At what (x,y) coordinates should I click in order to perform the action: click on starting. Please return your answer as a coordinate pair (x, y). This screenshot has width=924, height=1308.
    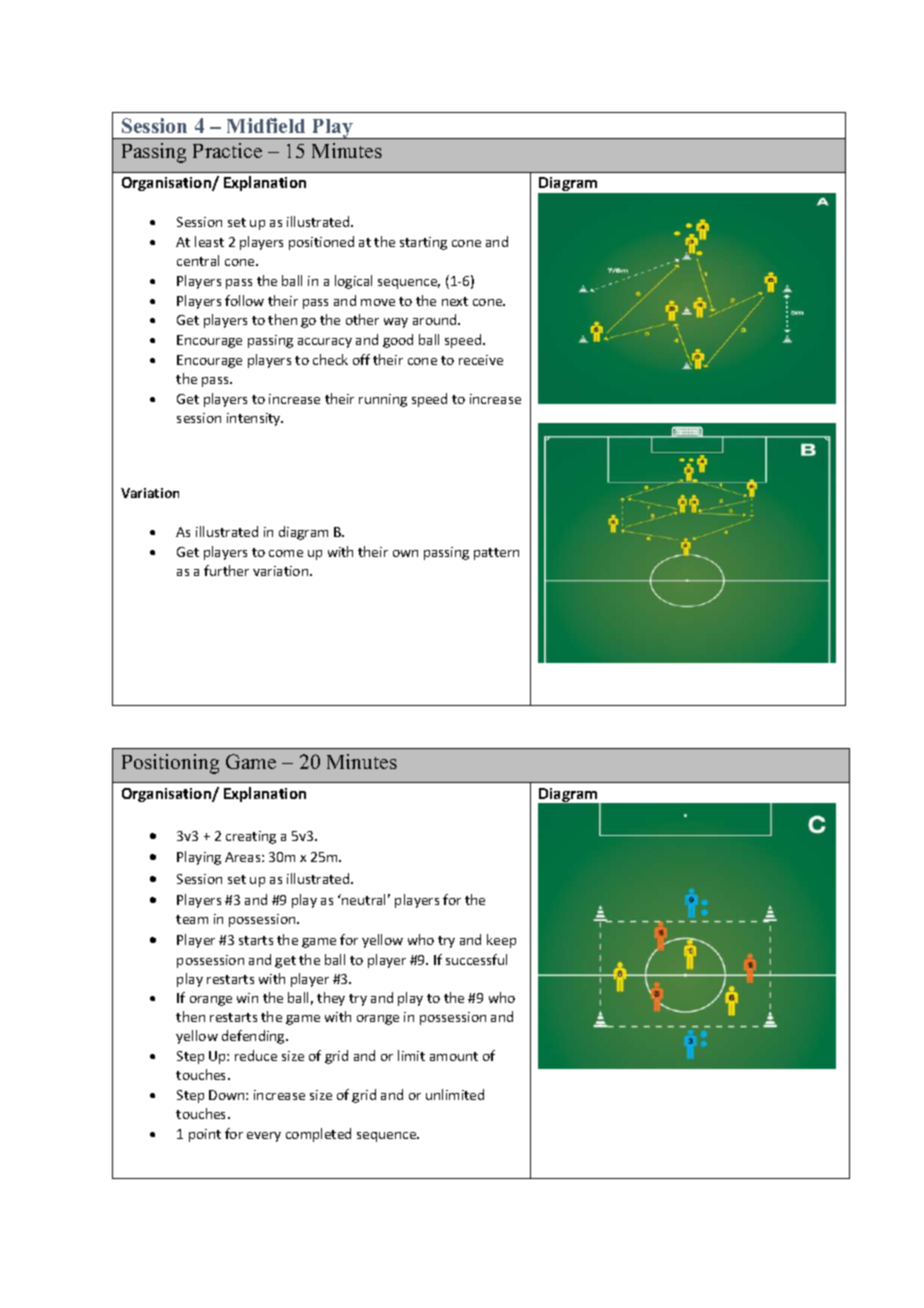
    Looking at the image, I should click on (423, 243).
